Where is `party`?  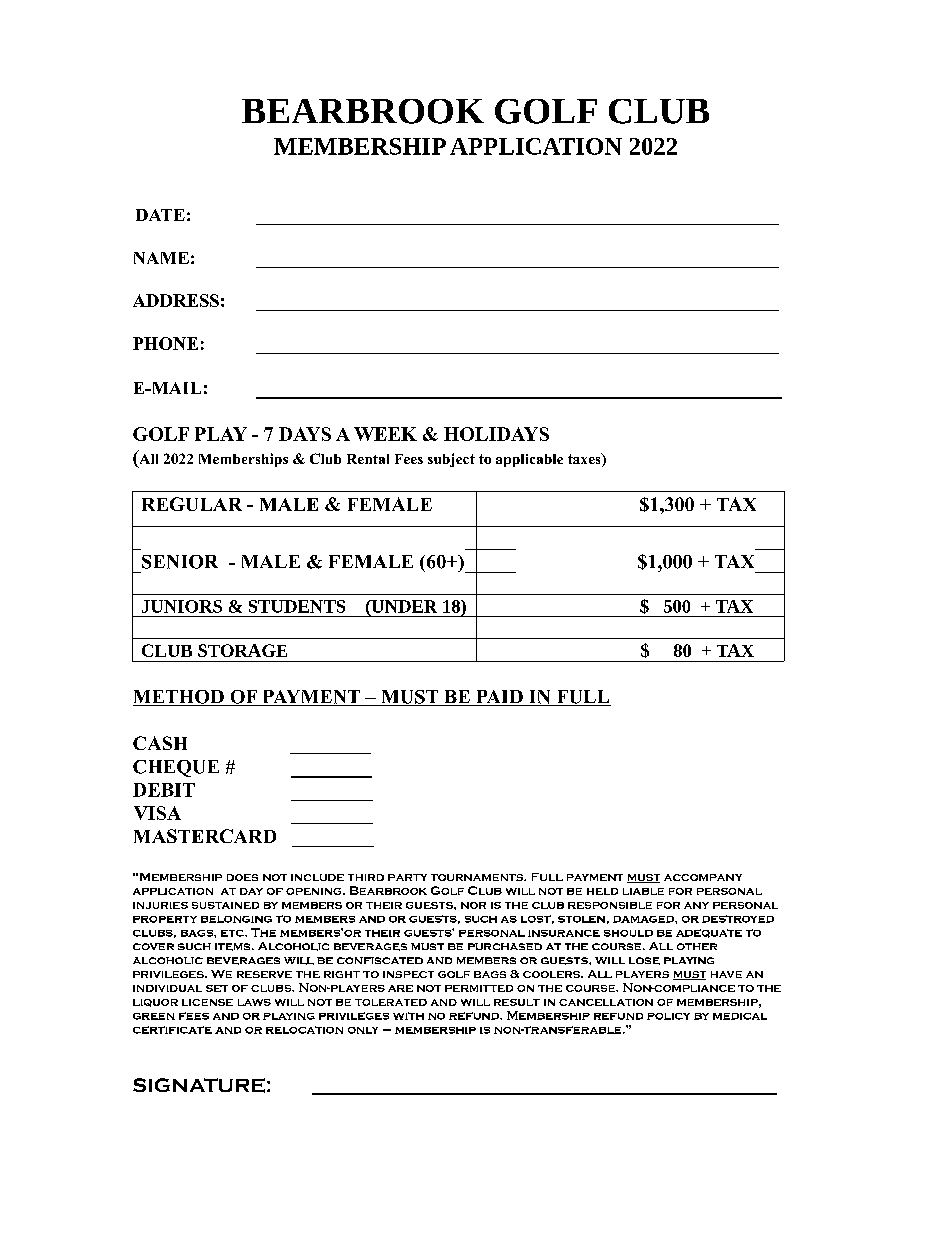
party is located at coordinates (407, 877).
